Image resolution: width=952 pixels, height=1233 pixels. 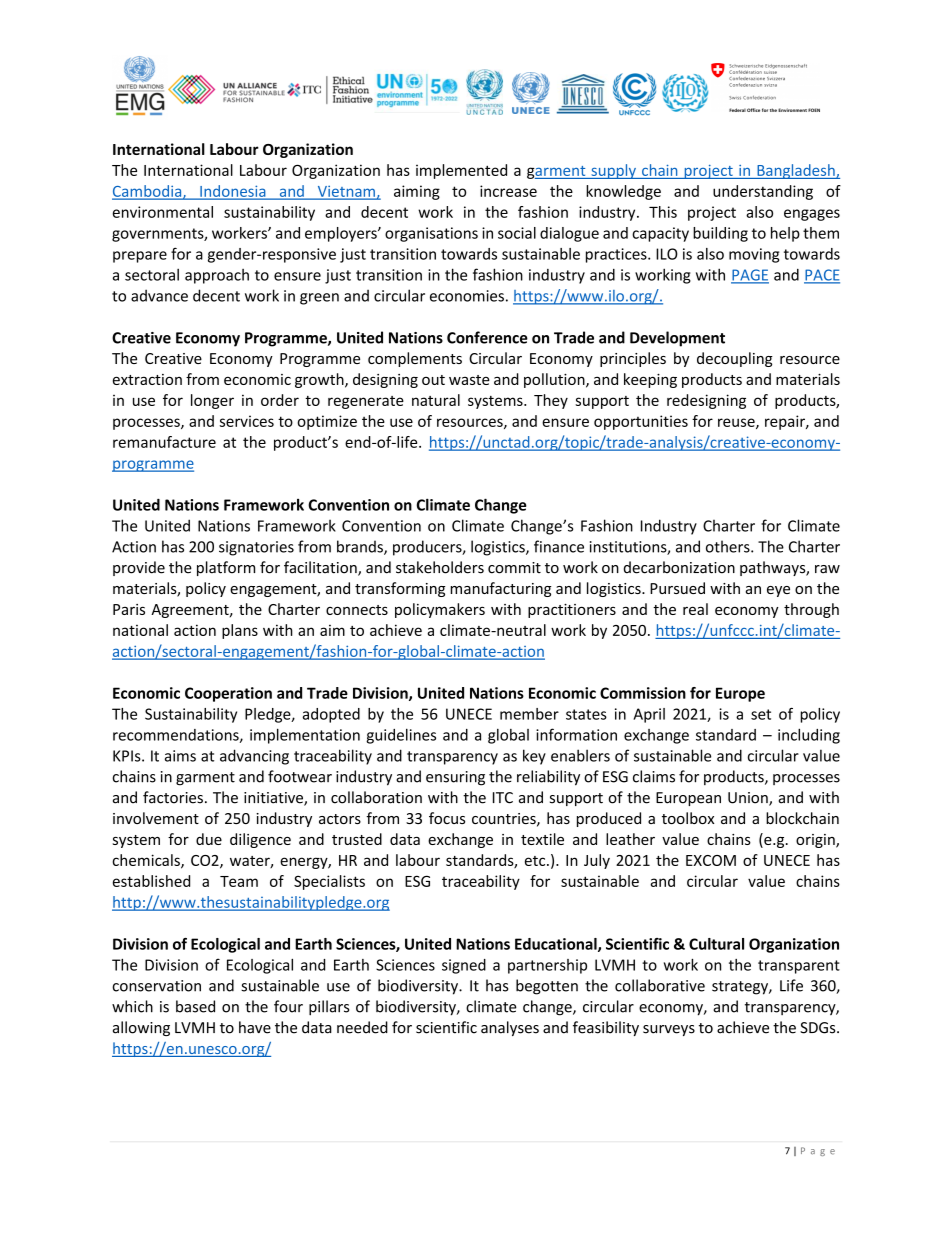 I want to click on Indonesia, so click(x=233, y=192).
